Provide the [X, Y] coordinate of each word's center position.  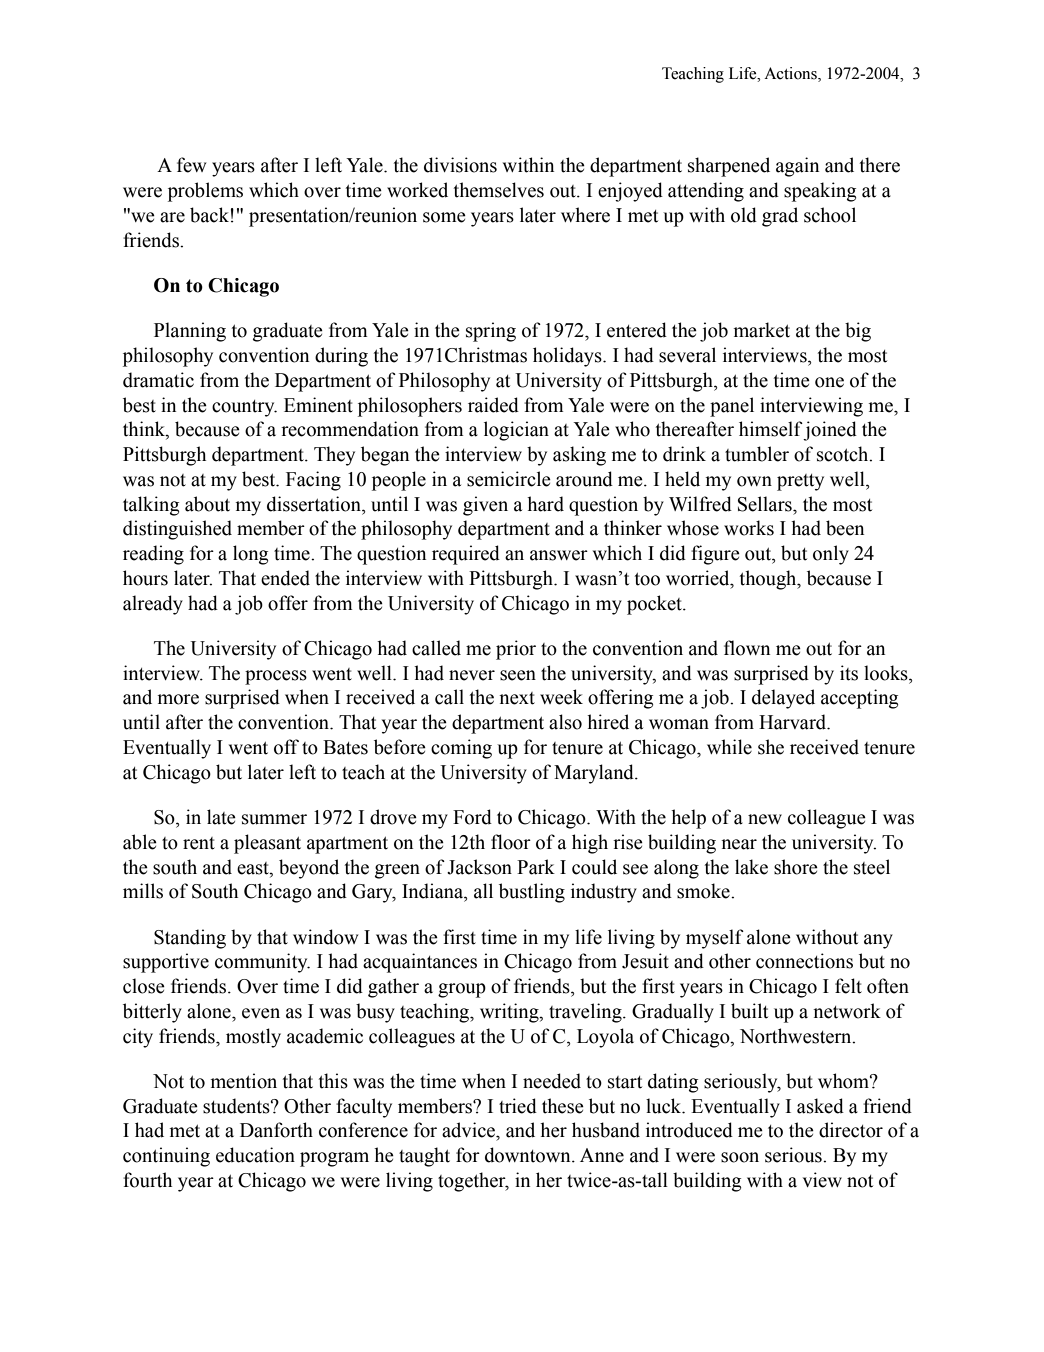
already [153, 605]
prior [516, 650]
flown [747, 648]
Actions [791, 73]
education [255, 1155]
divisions [460, 165]
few [191, 165]
